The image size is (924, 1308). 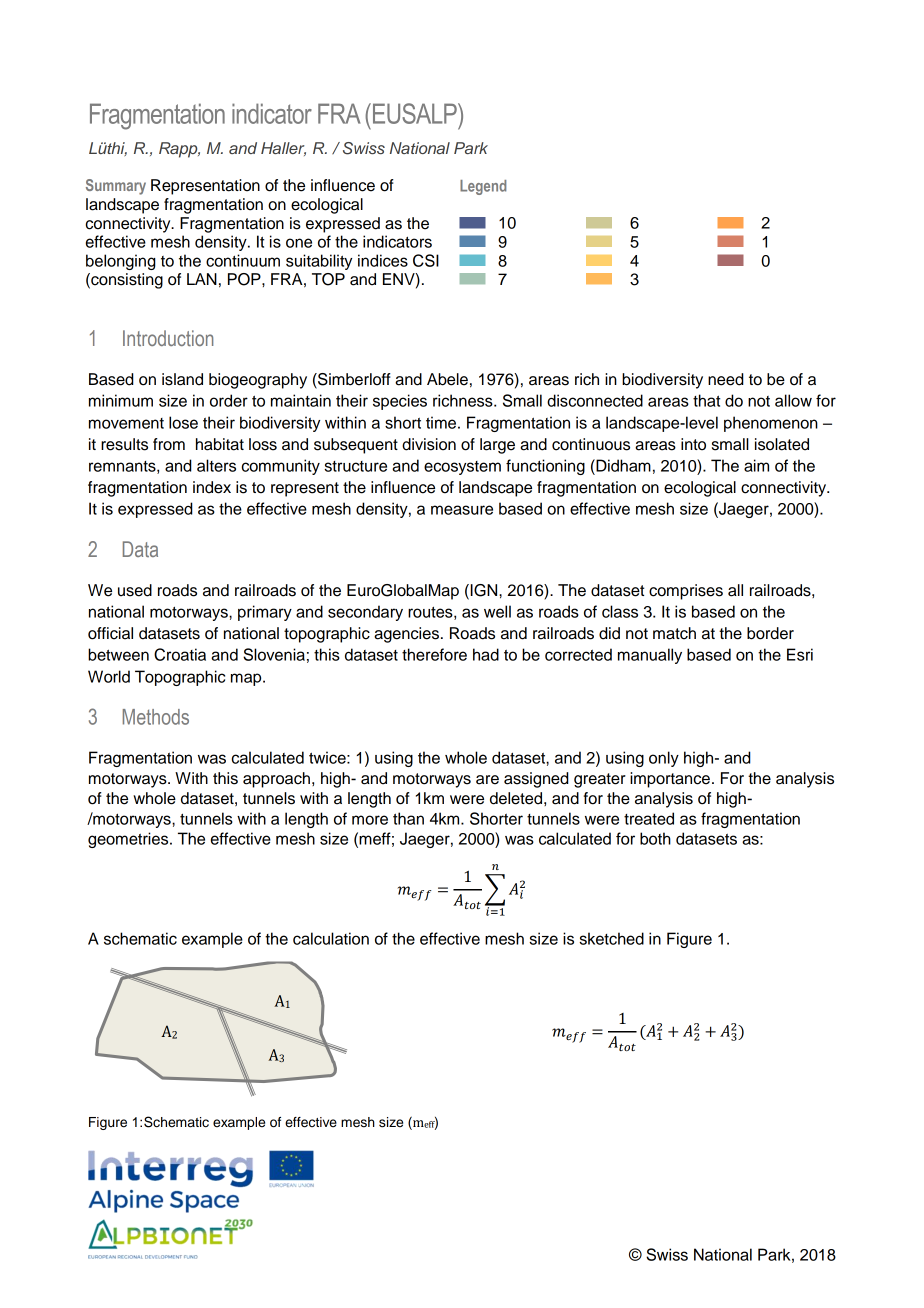 I want to click on used, so click(x=135, y=590).
